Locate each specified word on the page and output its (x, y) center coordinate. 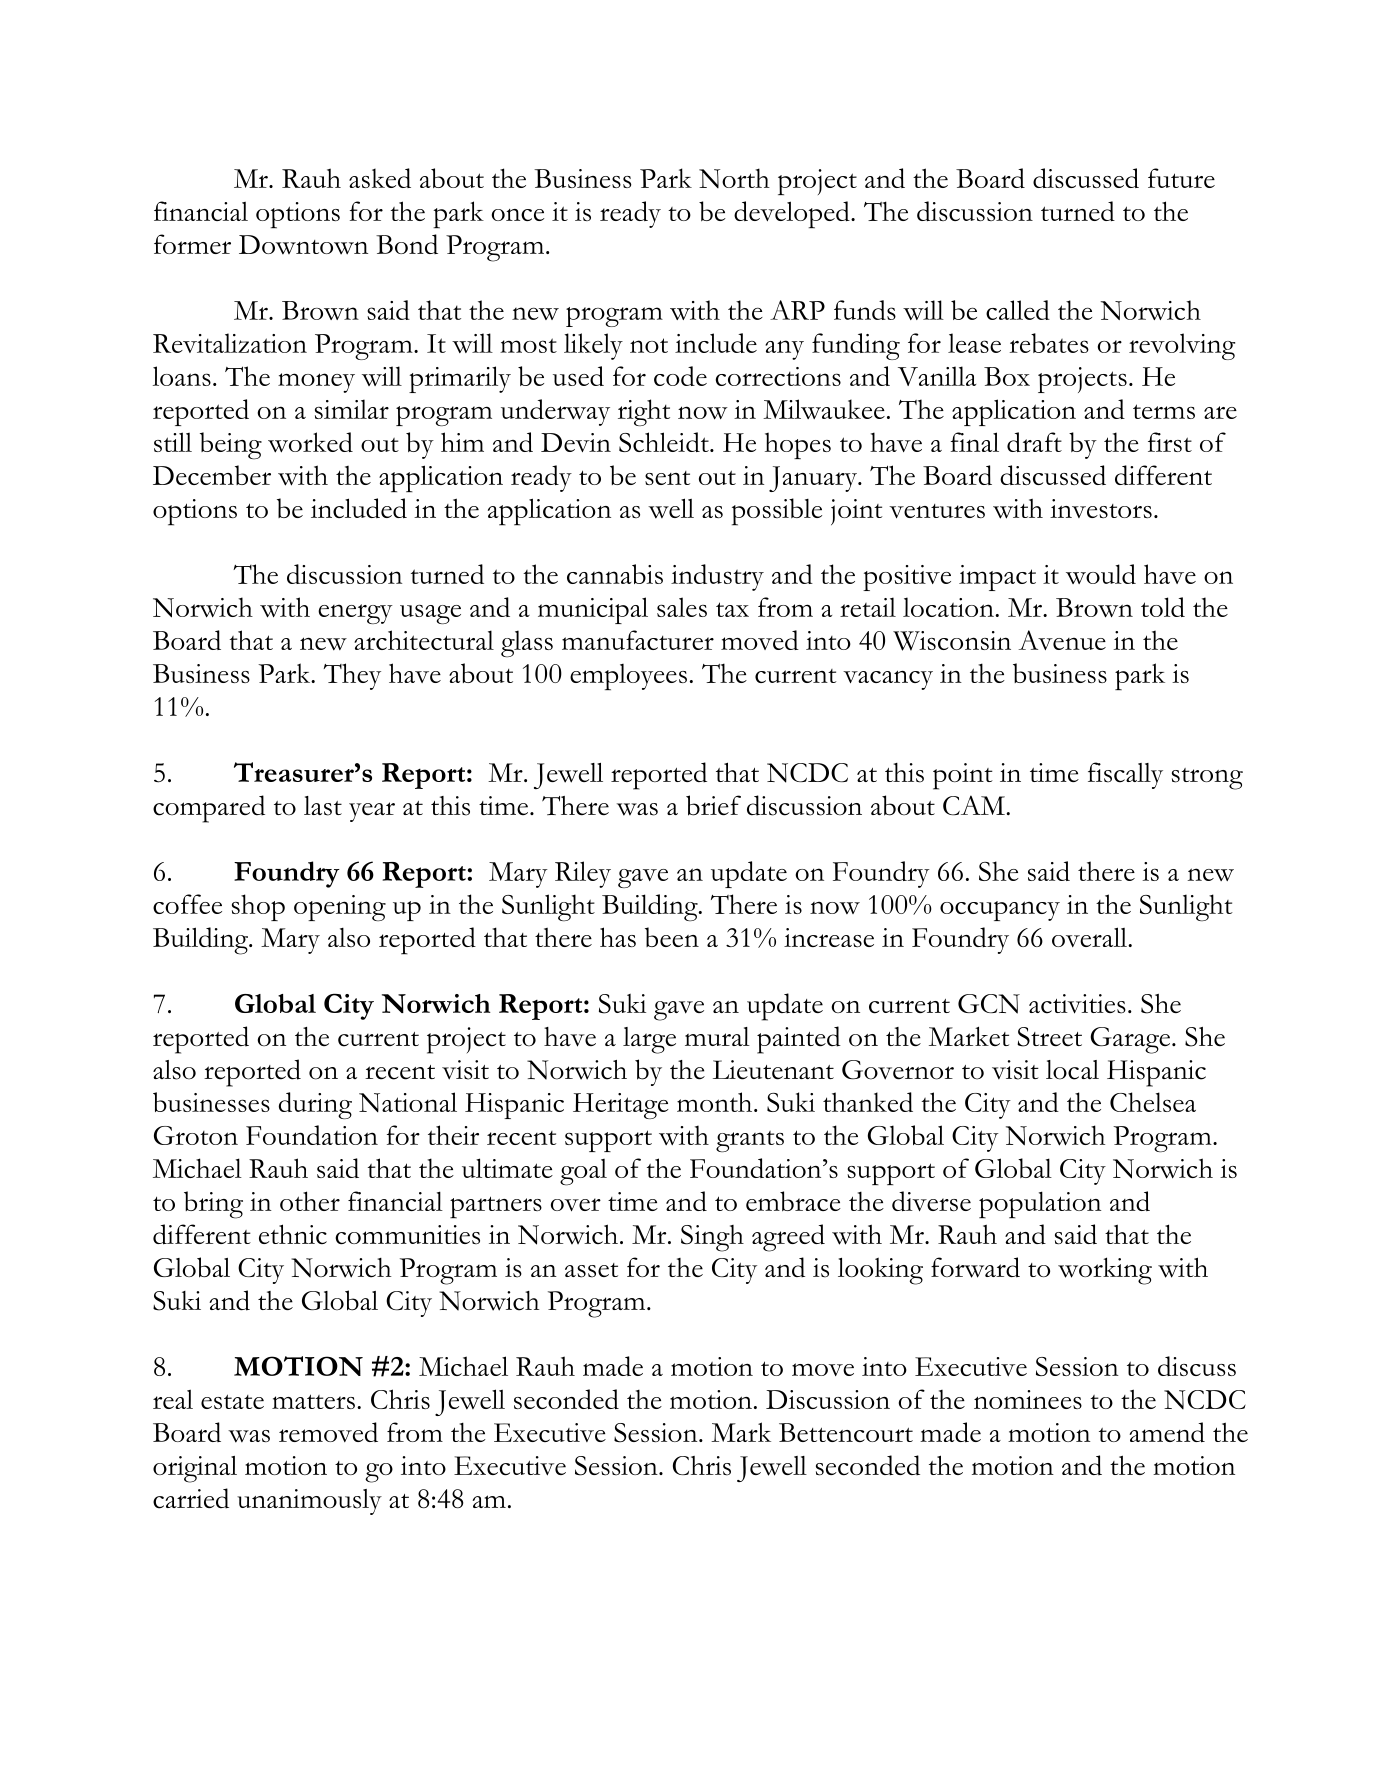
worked (310, 442)
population (1040, 1205)
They (352, 676)
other (310, 1201)
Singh (712, 1238)
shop (258, 907)
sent (667, 478)
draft (1034, 442)
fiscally (1125, 775)
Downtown (303, 245)
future (1181, 178)
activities (1077, 1004)
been (672, 937)
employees (628, 677)
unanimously (309, 1502)
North (734, 178)
